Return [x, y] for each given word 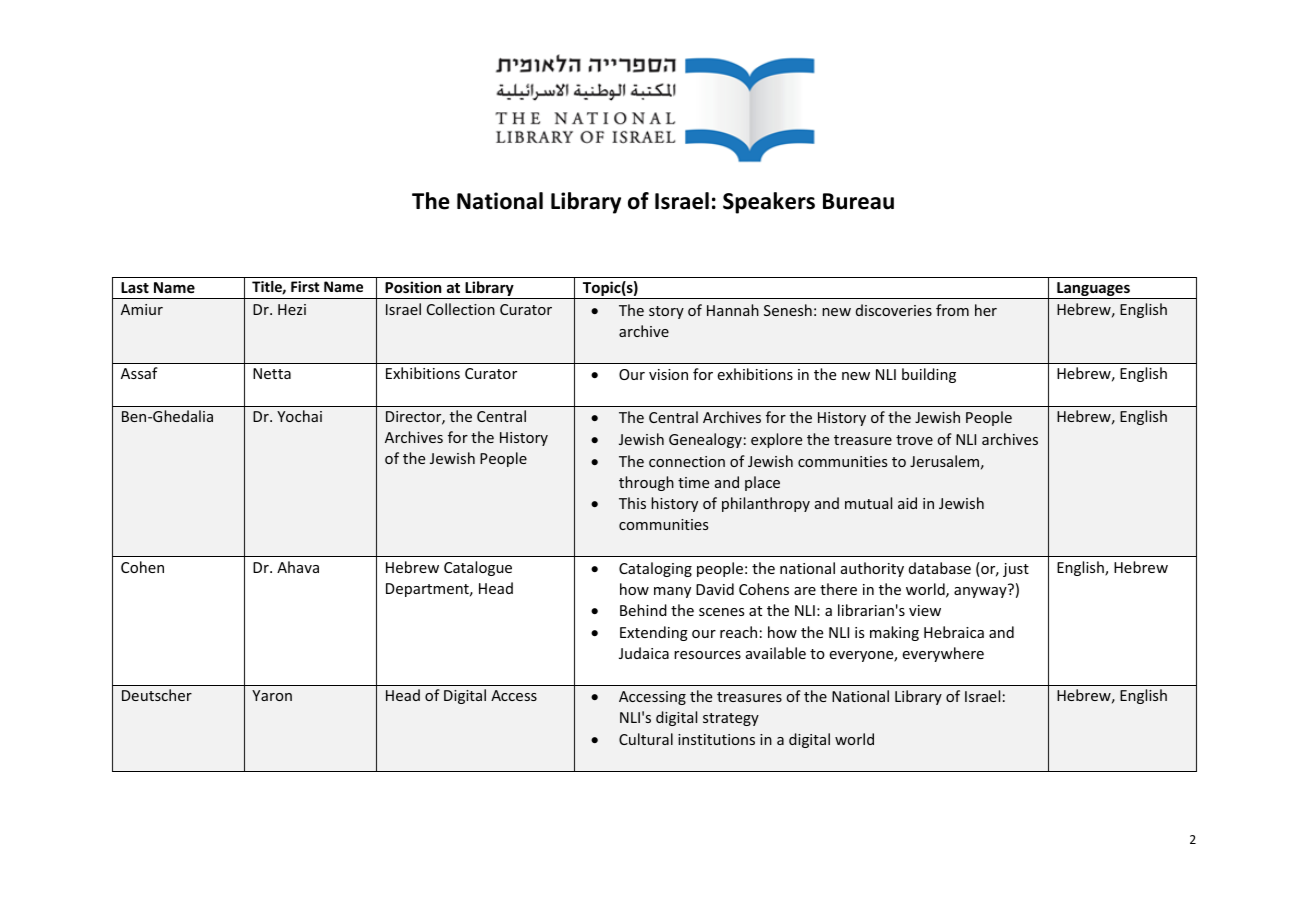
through [646, 483]
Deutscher [157, 695]
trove [914, 440]
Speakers [769, 203]
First [305, 286]
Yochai [299, 416]
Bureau [858, 201]
